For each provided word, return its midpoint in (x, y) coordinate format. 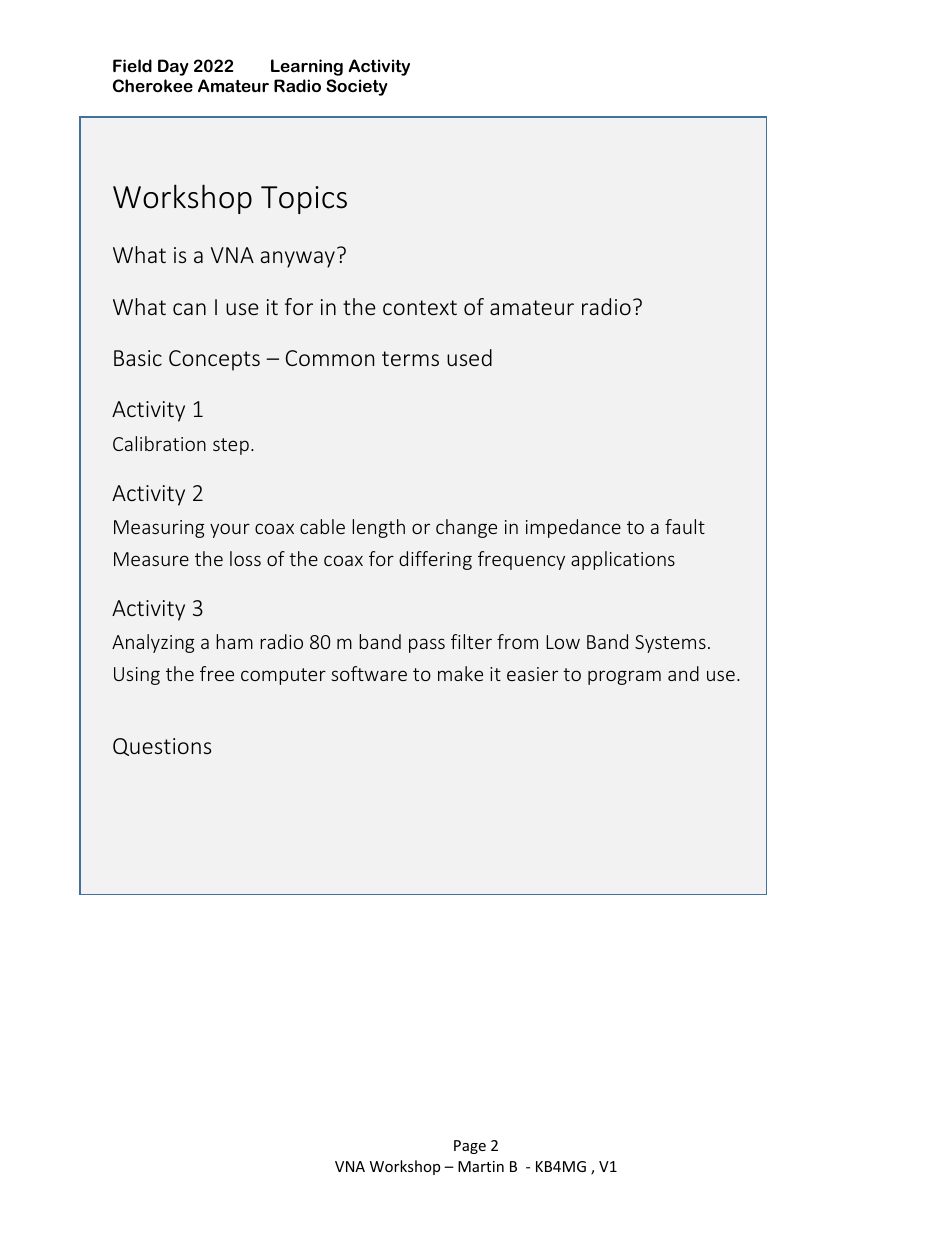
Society (356, 87)
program (624, 677)
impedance (573, 528)
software (369, 673)
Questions (162, 747)
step (231, 446)
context (420, 307)
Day (173, 67)
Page (470, 1147)
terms (410, 358)
